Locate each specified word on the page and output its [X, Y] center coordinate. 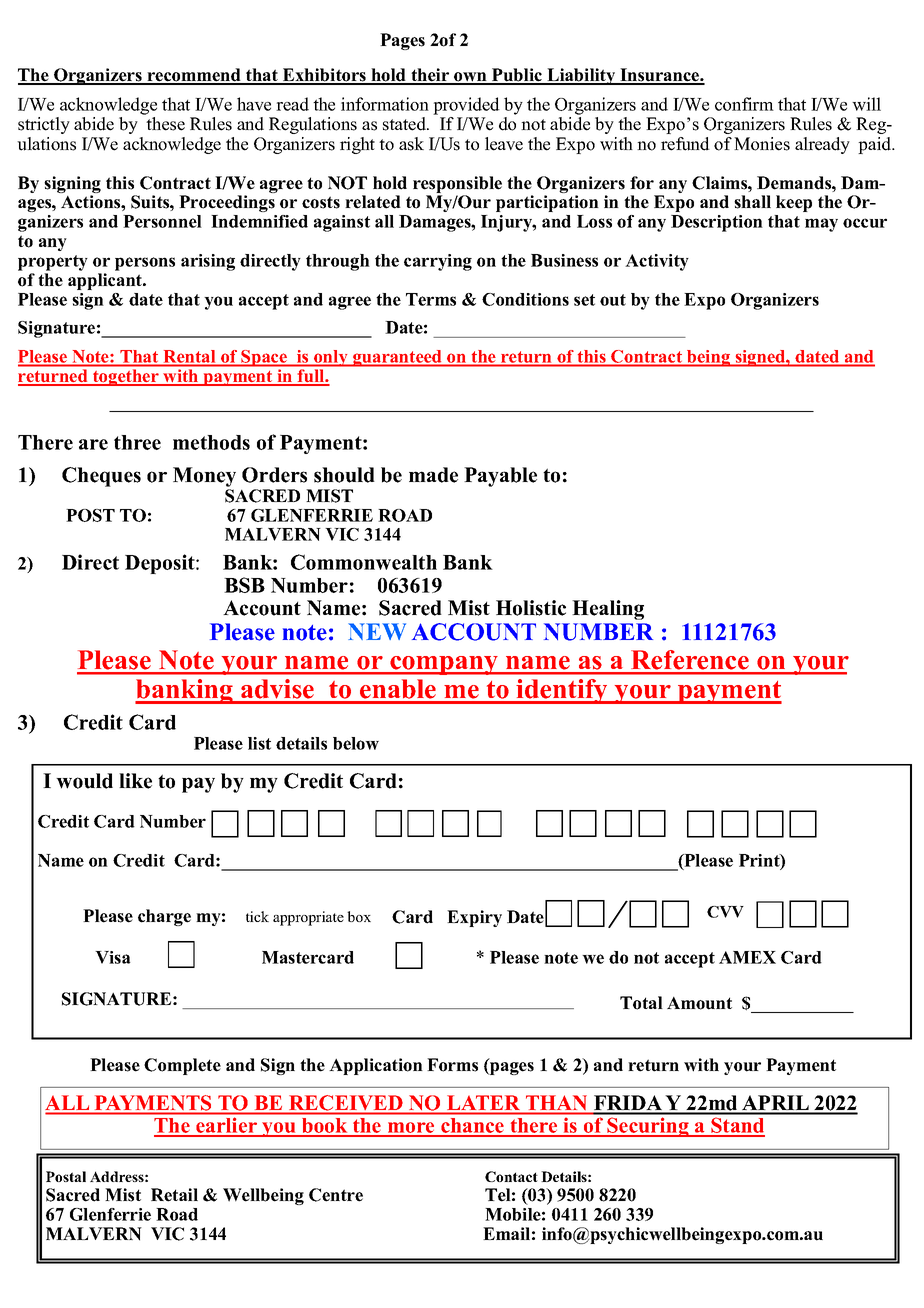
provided [466, 106]
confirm [744, 104]
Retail [174, 1195]
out [613, 300]
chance [473, 1127]
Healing [608, 610]
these [165, 124]
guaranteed [397, 358]
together [126, 378]
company [444, 665]
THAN [556, 1102]
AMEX [747, 957]
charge [164, 917]
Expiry [474, 918]
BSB [244, 585]
